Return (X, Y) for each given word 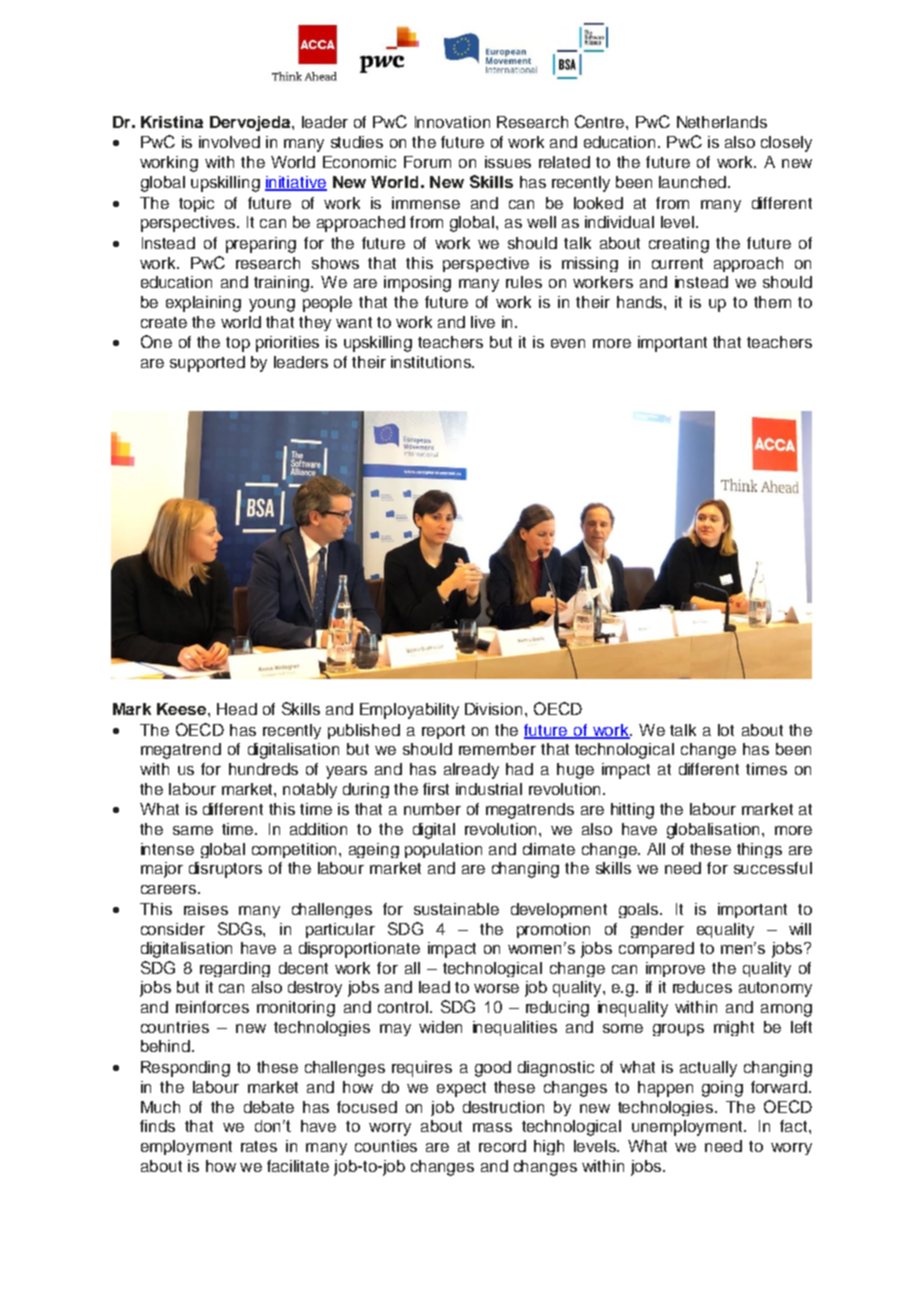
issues (508, 162)
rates (259, 1146)
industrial (489, 789)
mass (492, 1127)
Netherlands (722, 122)
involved (229, 142)
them (772, 302)
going (722, 1089)
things (759, 850)
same (193, 830)
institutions (432, 362)
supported (207, 364)
